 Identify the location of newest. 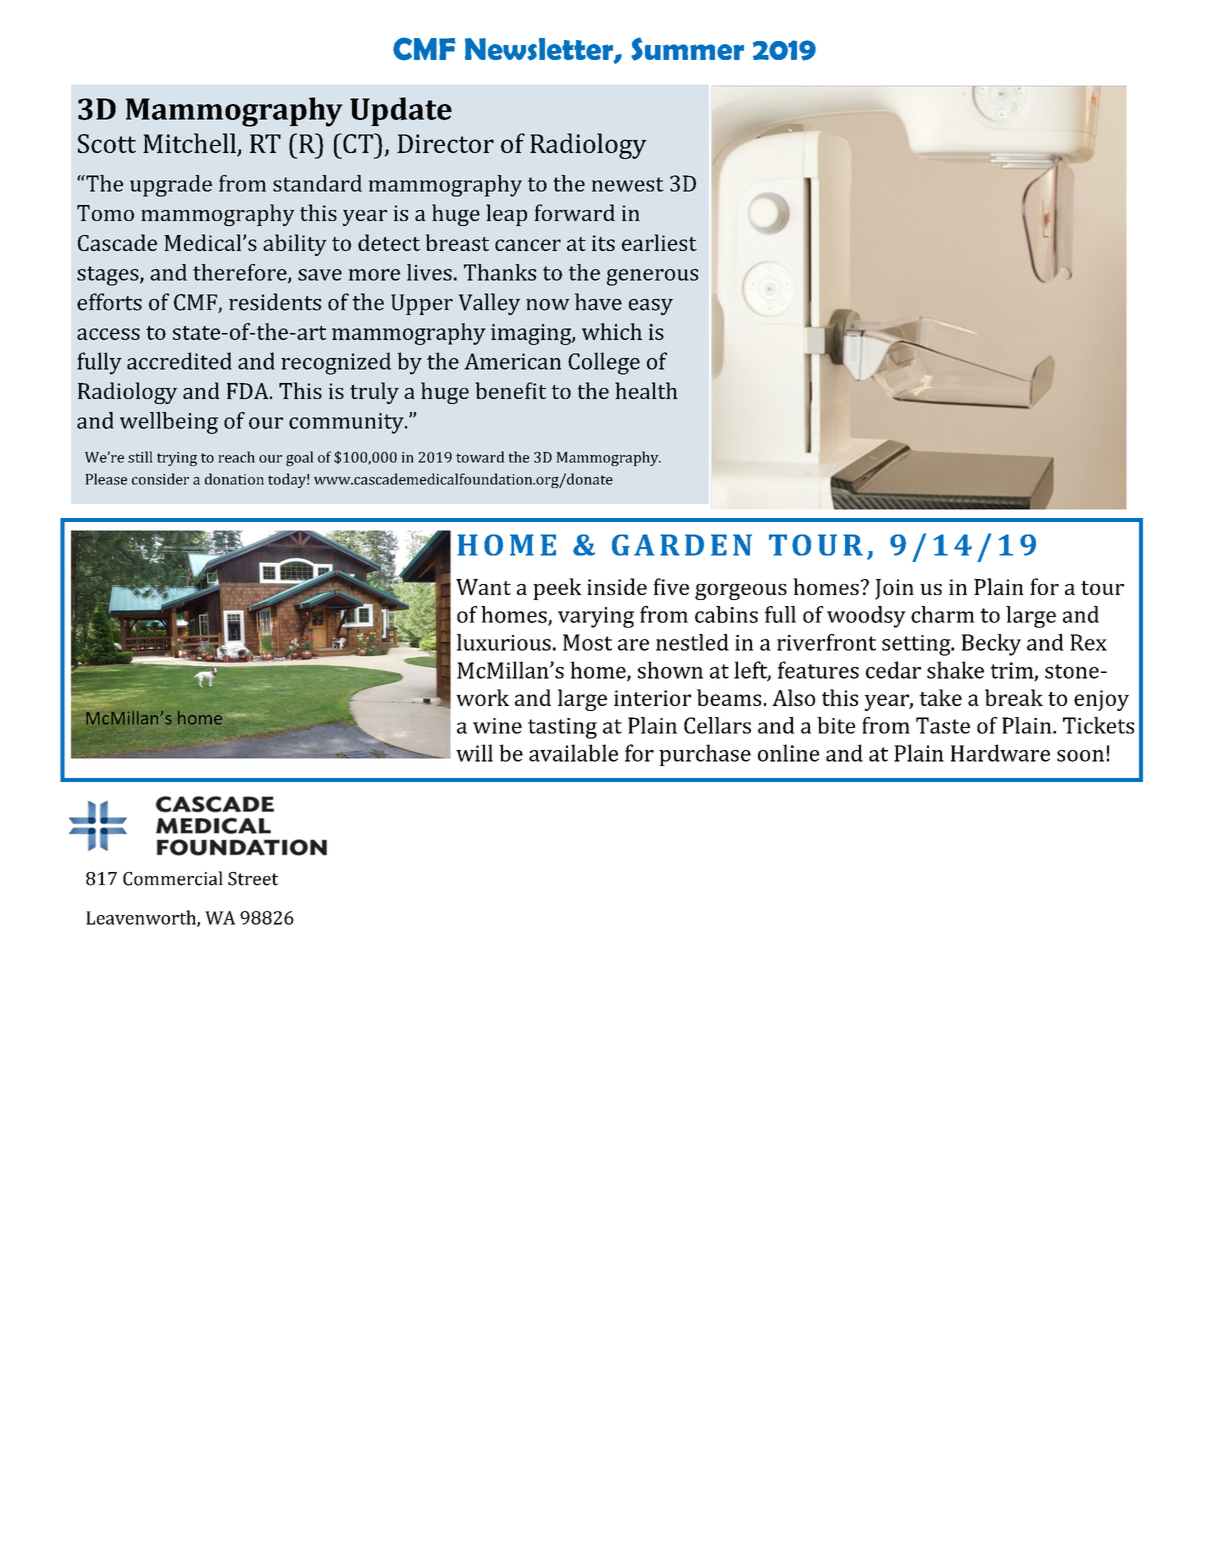
(628, 184).
